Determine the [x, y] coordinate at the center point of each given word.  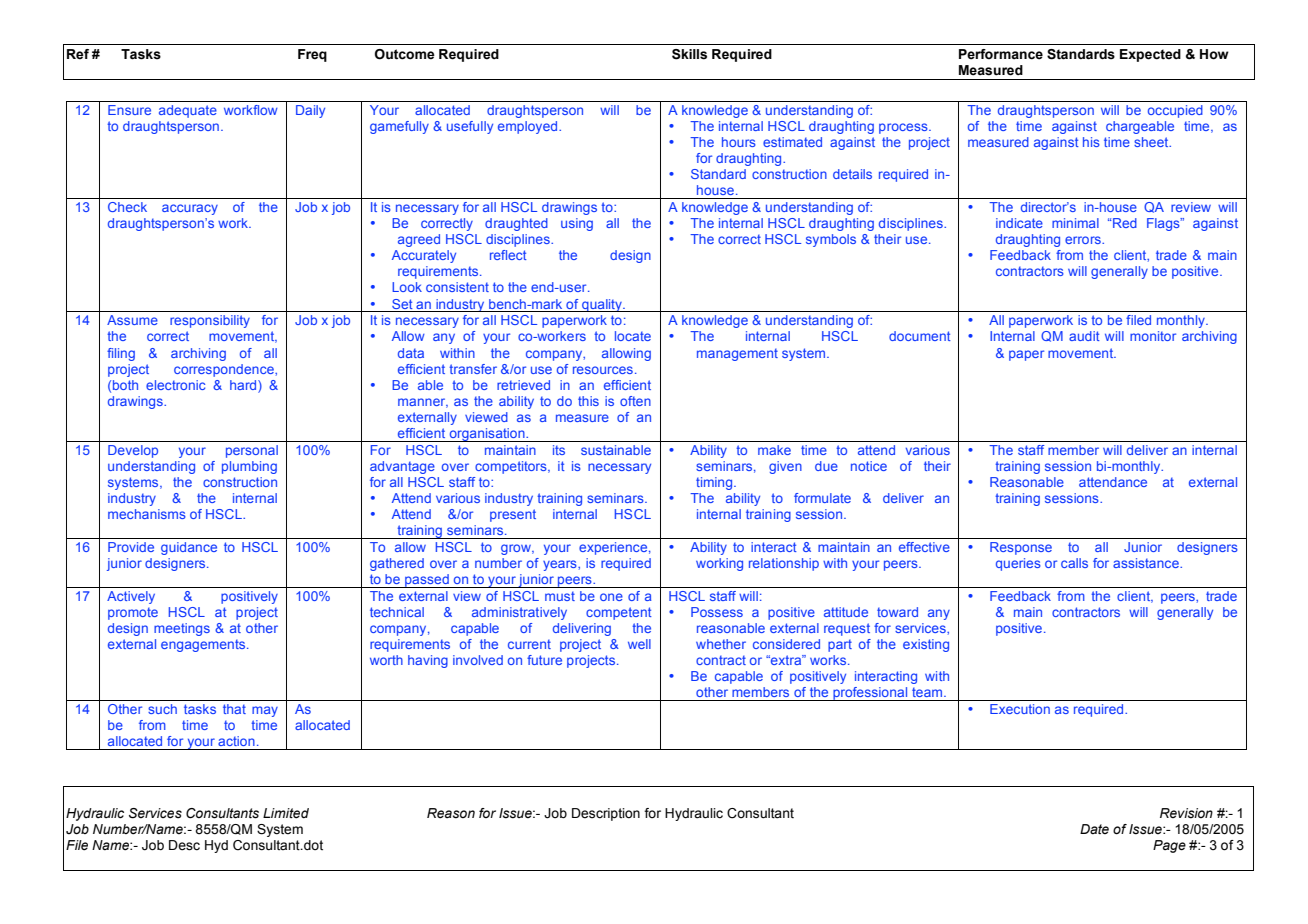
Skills [689, 54]
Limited [286, 813]
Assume [132, 320]
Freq [312, 55]
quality [602, 305]
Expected [1150, 55]
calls [1074, 563]
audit [1084, 336]
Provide [131, 547]
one [611, 597]
